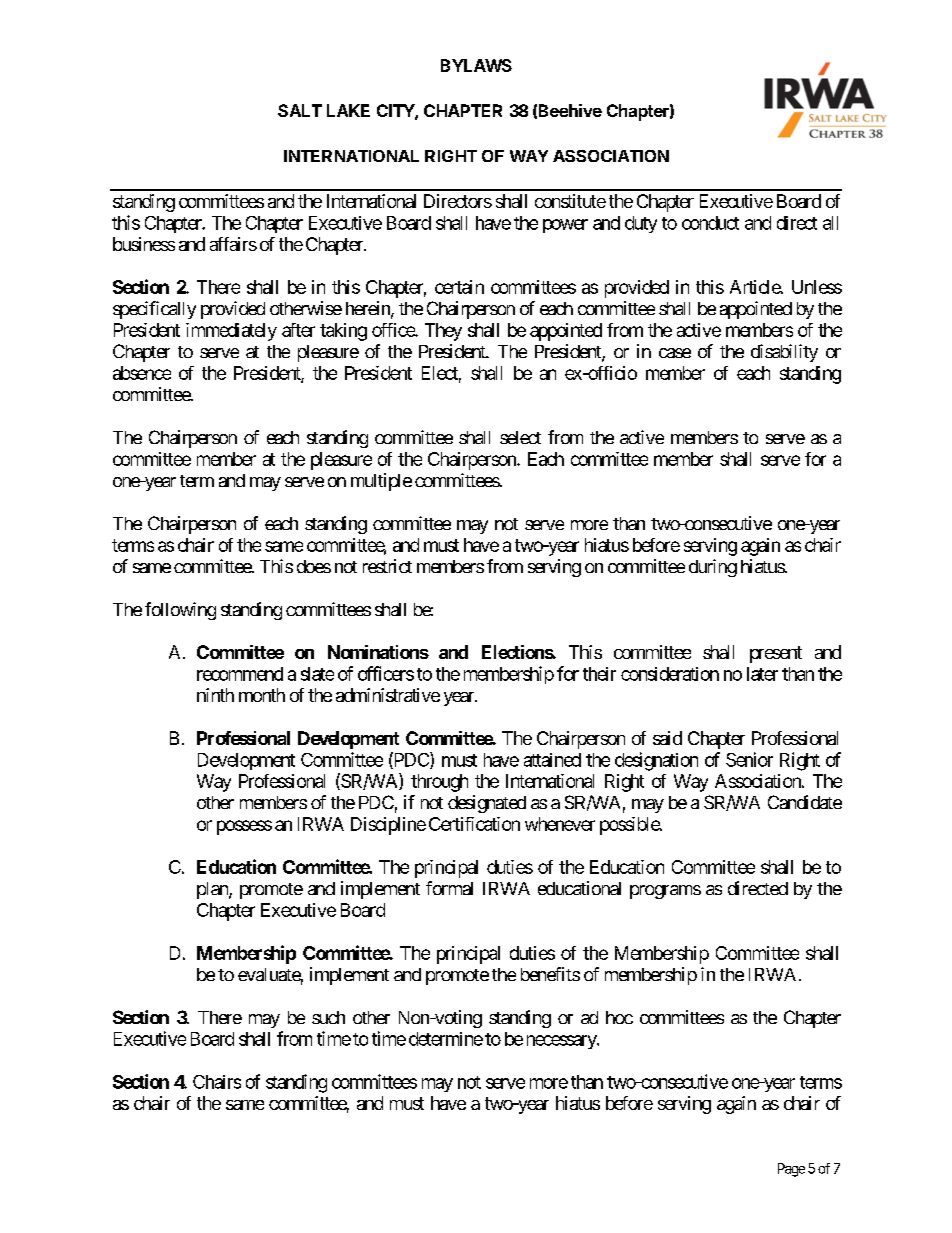 This document has height=1233, width=952. What do you see at coordinates (443, 332) in the document?
I see `They` at bounding box center [443, 332].
